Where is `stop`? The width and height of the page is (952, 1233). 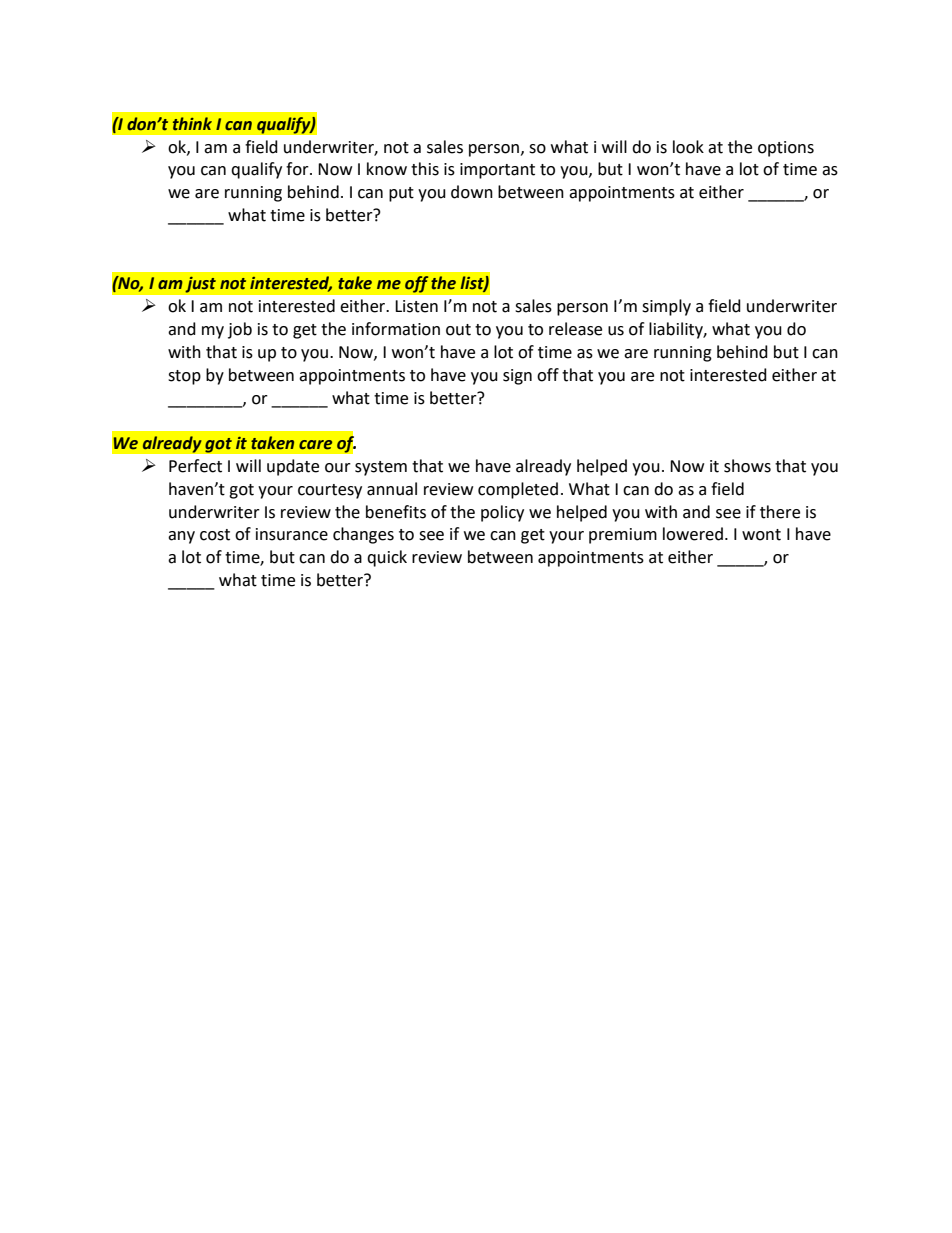 stop is located at coordinates (184, 377).
